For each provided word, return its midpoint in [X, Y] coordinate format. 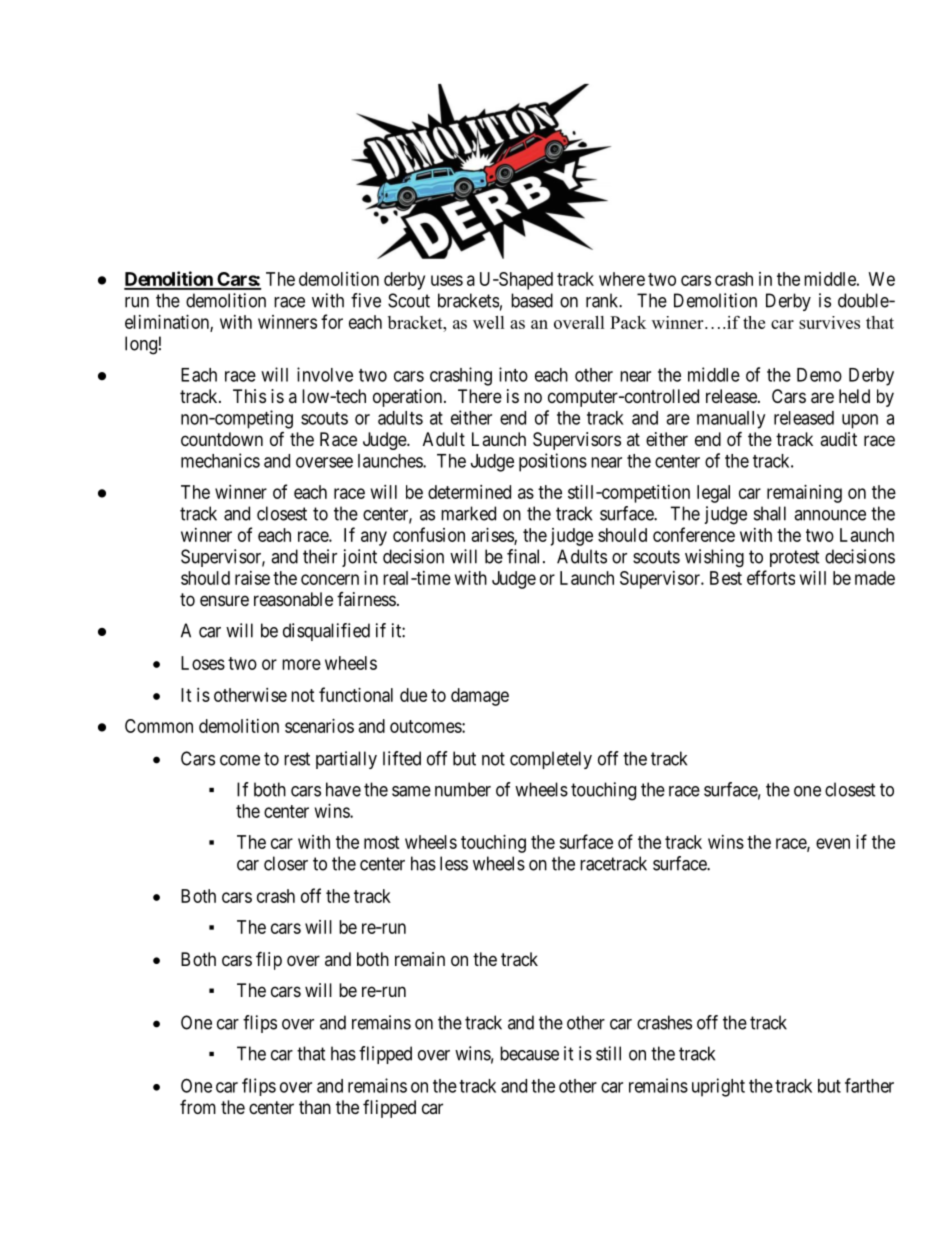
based [532, 300]
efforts [771, 577]
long [141, 345]
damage [480, 697]
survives [829, 322]
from [198, 1107]
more [301, 664]
